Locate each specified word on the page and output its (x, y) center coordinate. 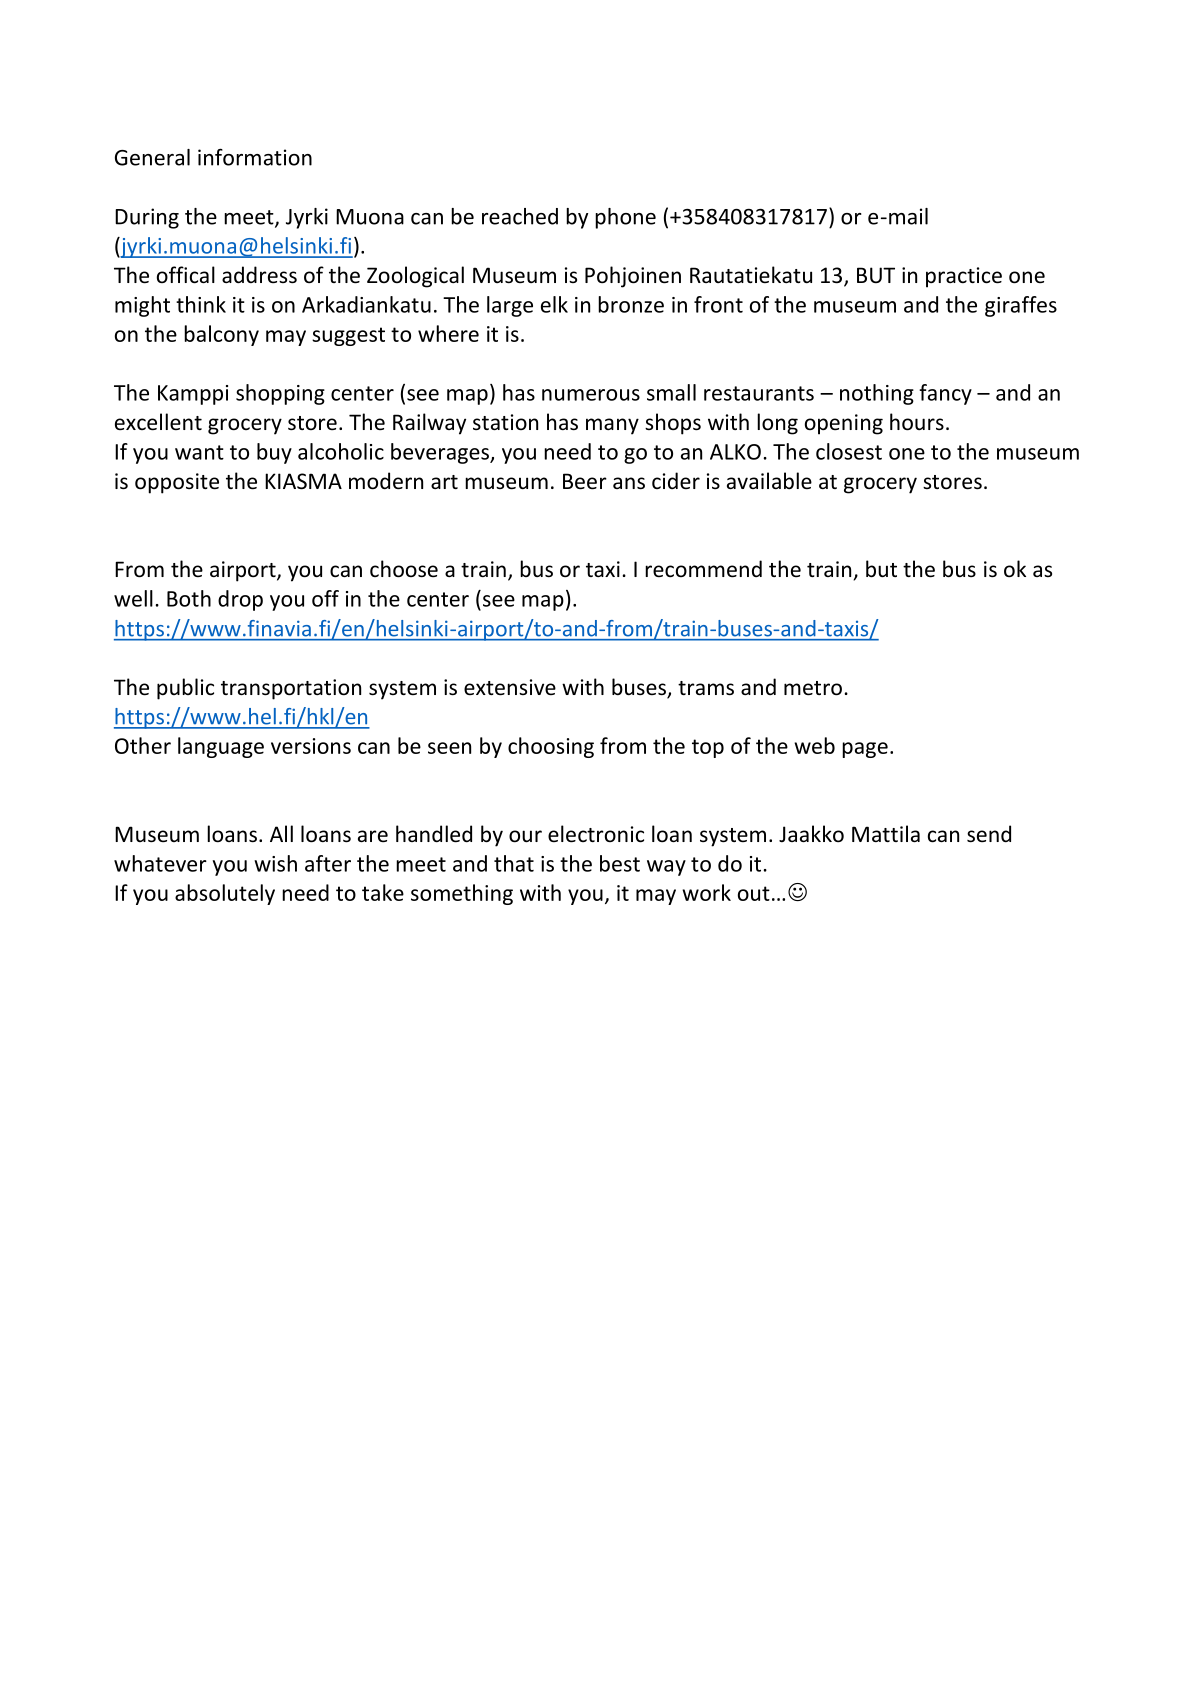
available (769, 480)
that (514, 863)
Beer (585, 481)
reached (520, 216)
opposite (177, 483)
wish (275, 863)
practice (964, 277)
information (255, 157)
